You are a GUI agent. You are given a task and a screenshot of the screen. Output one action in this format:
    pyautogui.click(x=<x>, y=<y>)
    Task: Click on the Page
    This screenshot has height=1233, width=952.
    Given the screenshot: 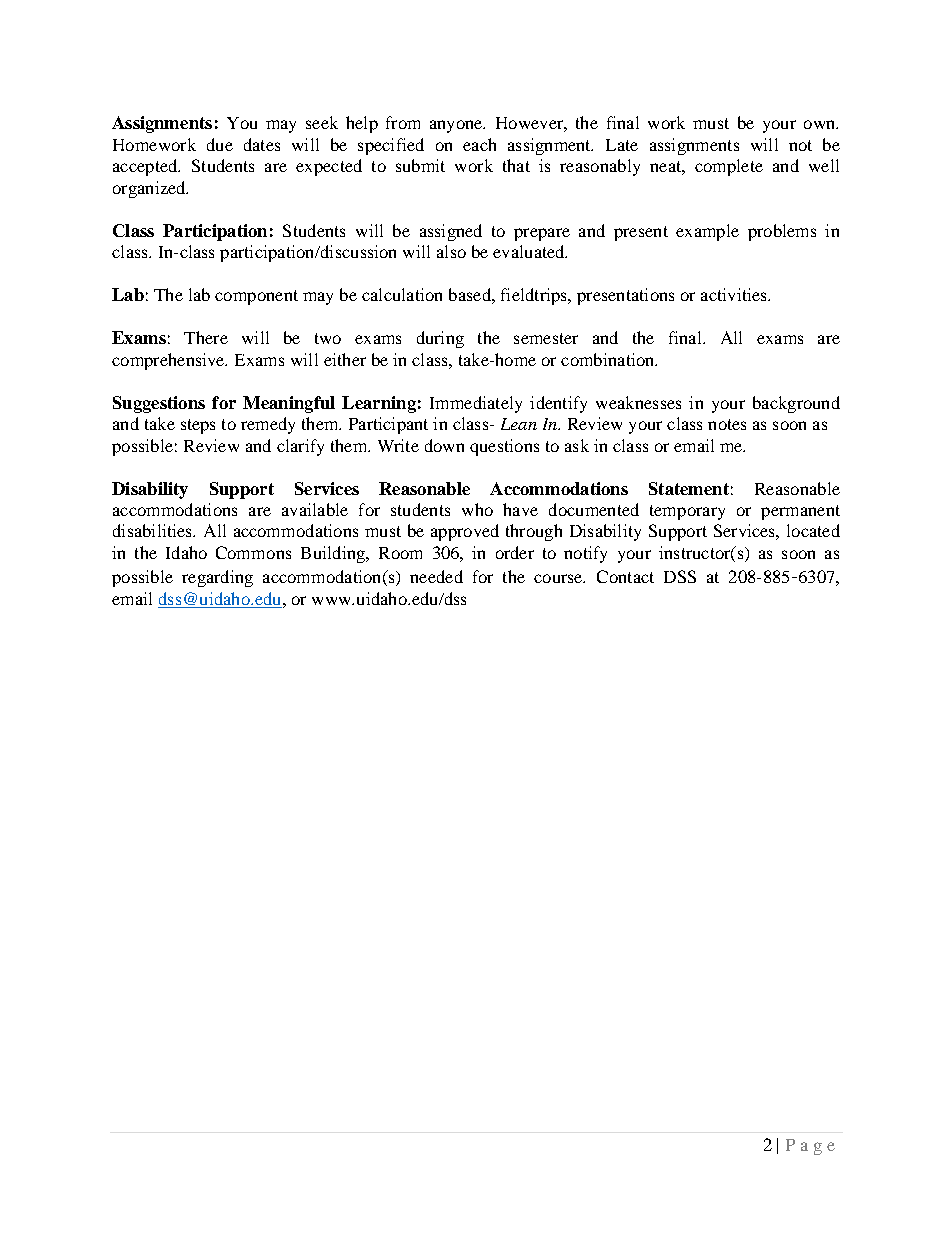 What is the action you would take?
    pyautogui.click(x=810, y=1147)
